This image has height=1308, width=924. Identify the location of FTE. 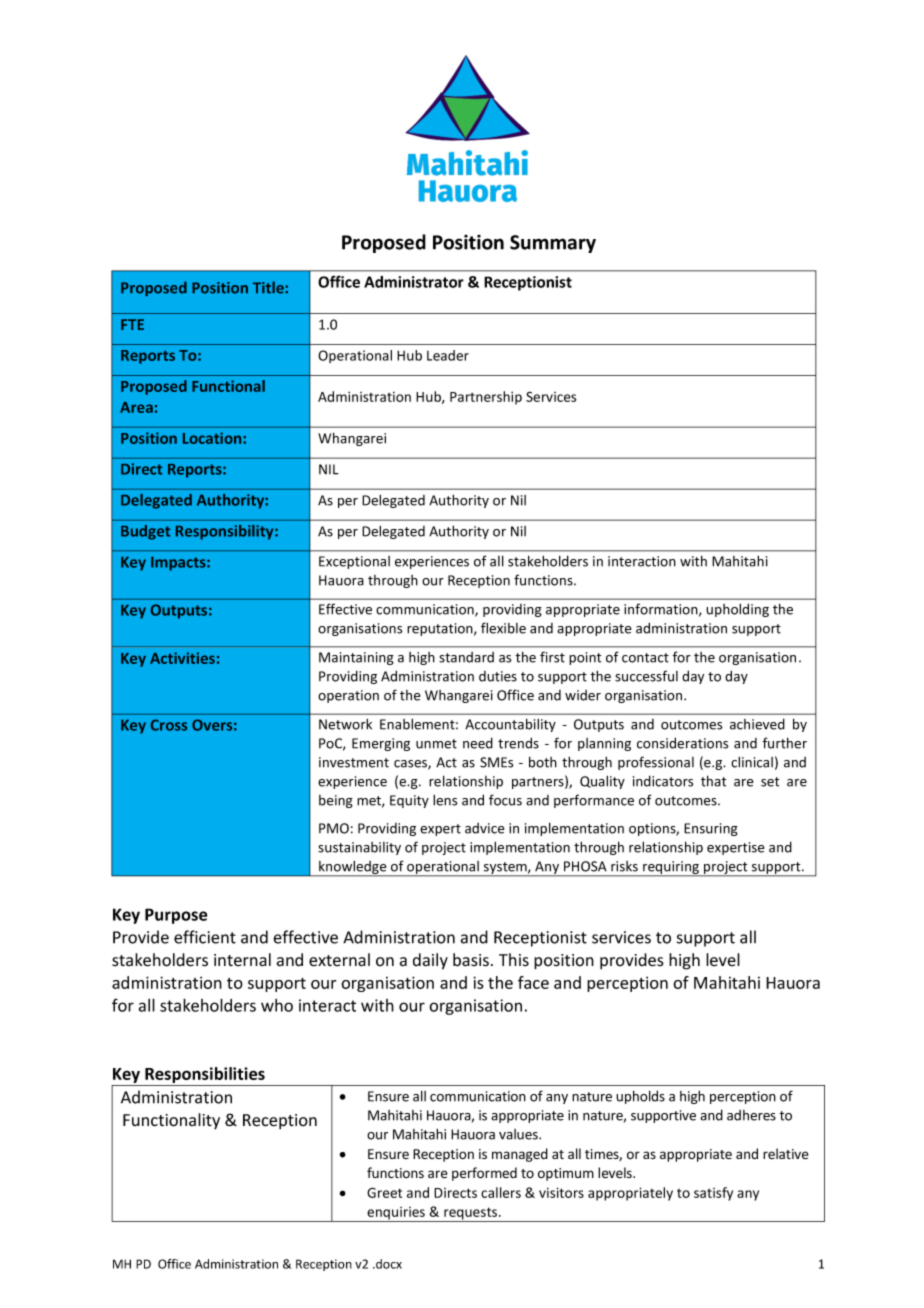
(132, 324).
